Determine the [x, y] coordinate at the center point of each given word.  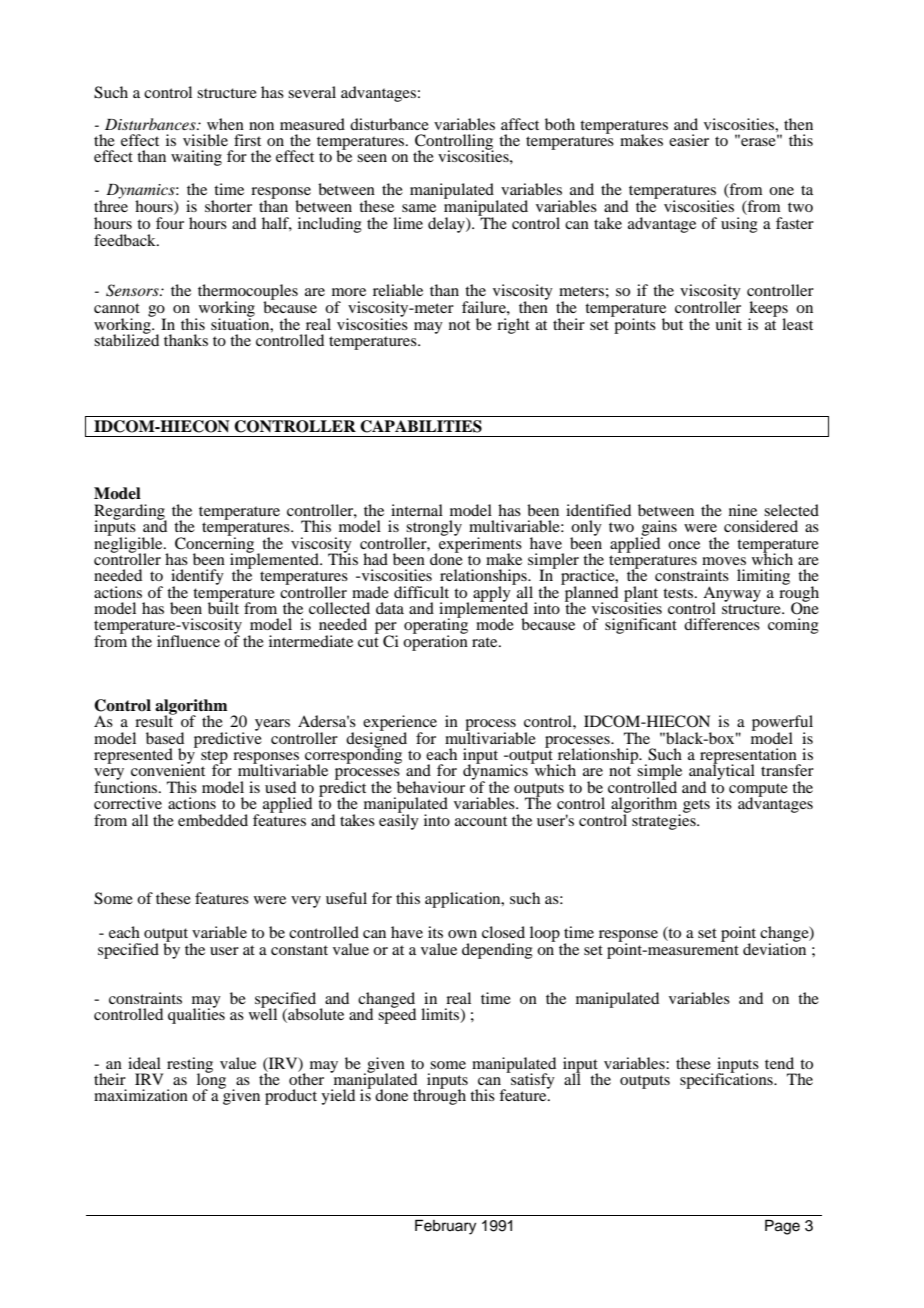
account [481, 821]
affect [520, 124]
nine [743, 510]
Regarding [130, 513]
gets [696, 806]
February [445, 1227]
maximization [141, 1095]
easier [689, 140]
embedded [213, 820]
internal [417, 510]
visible [205, 140]
